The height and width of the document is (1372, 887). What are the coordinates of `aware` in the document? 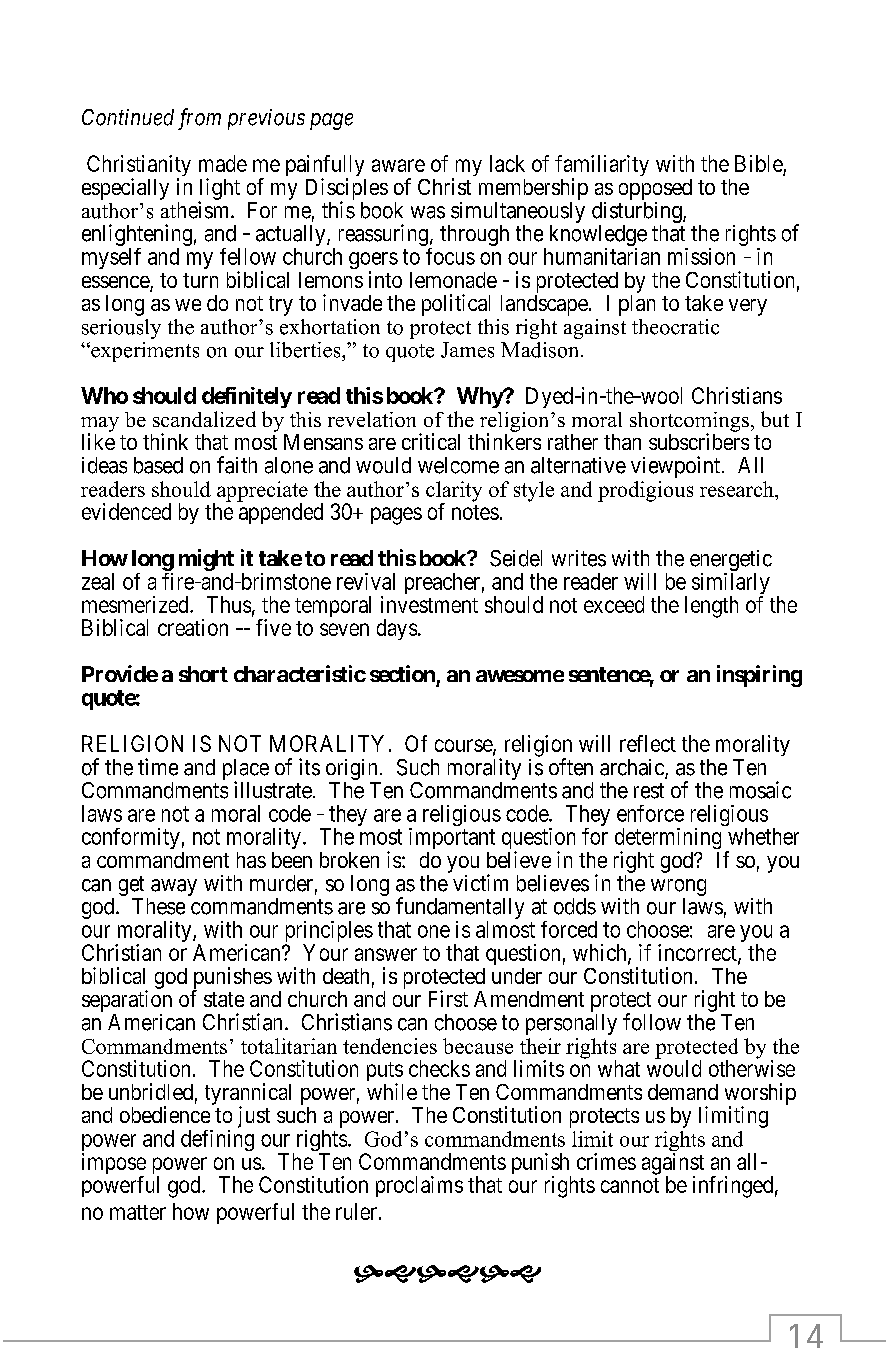 It's located at (398, 165).
